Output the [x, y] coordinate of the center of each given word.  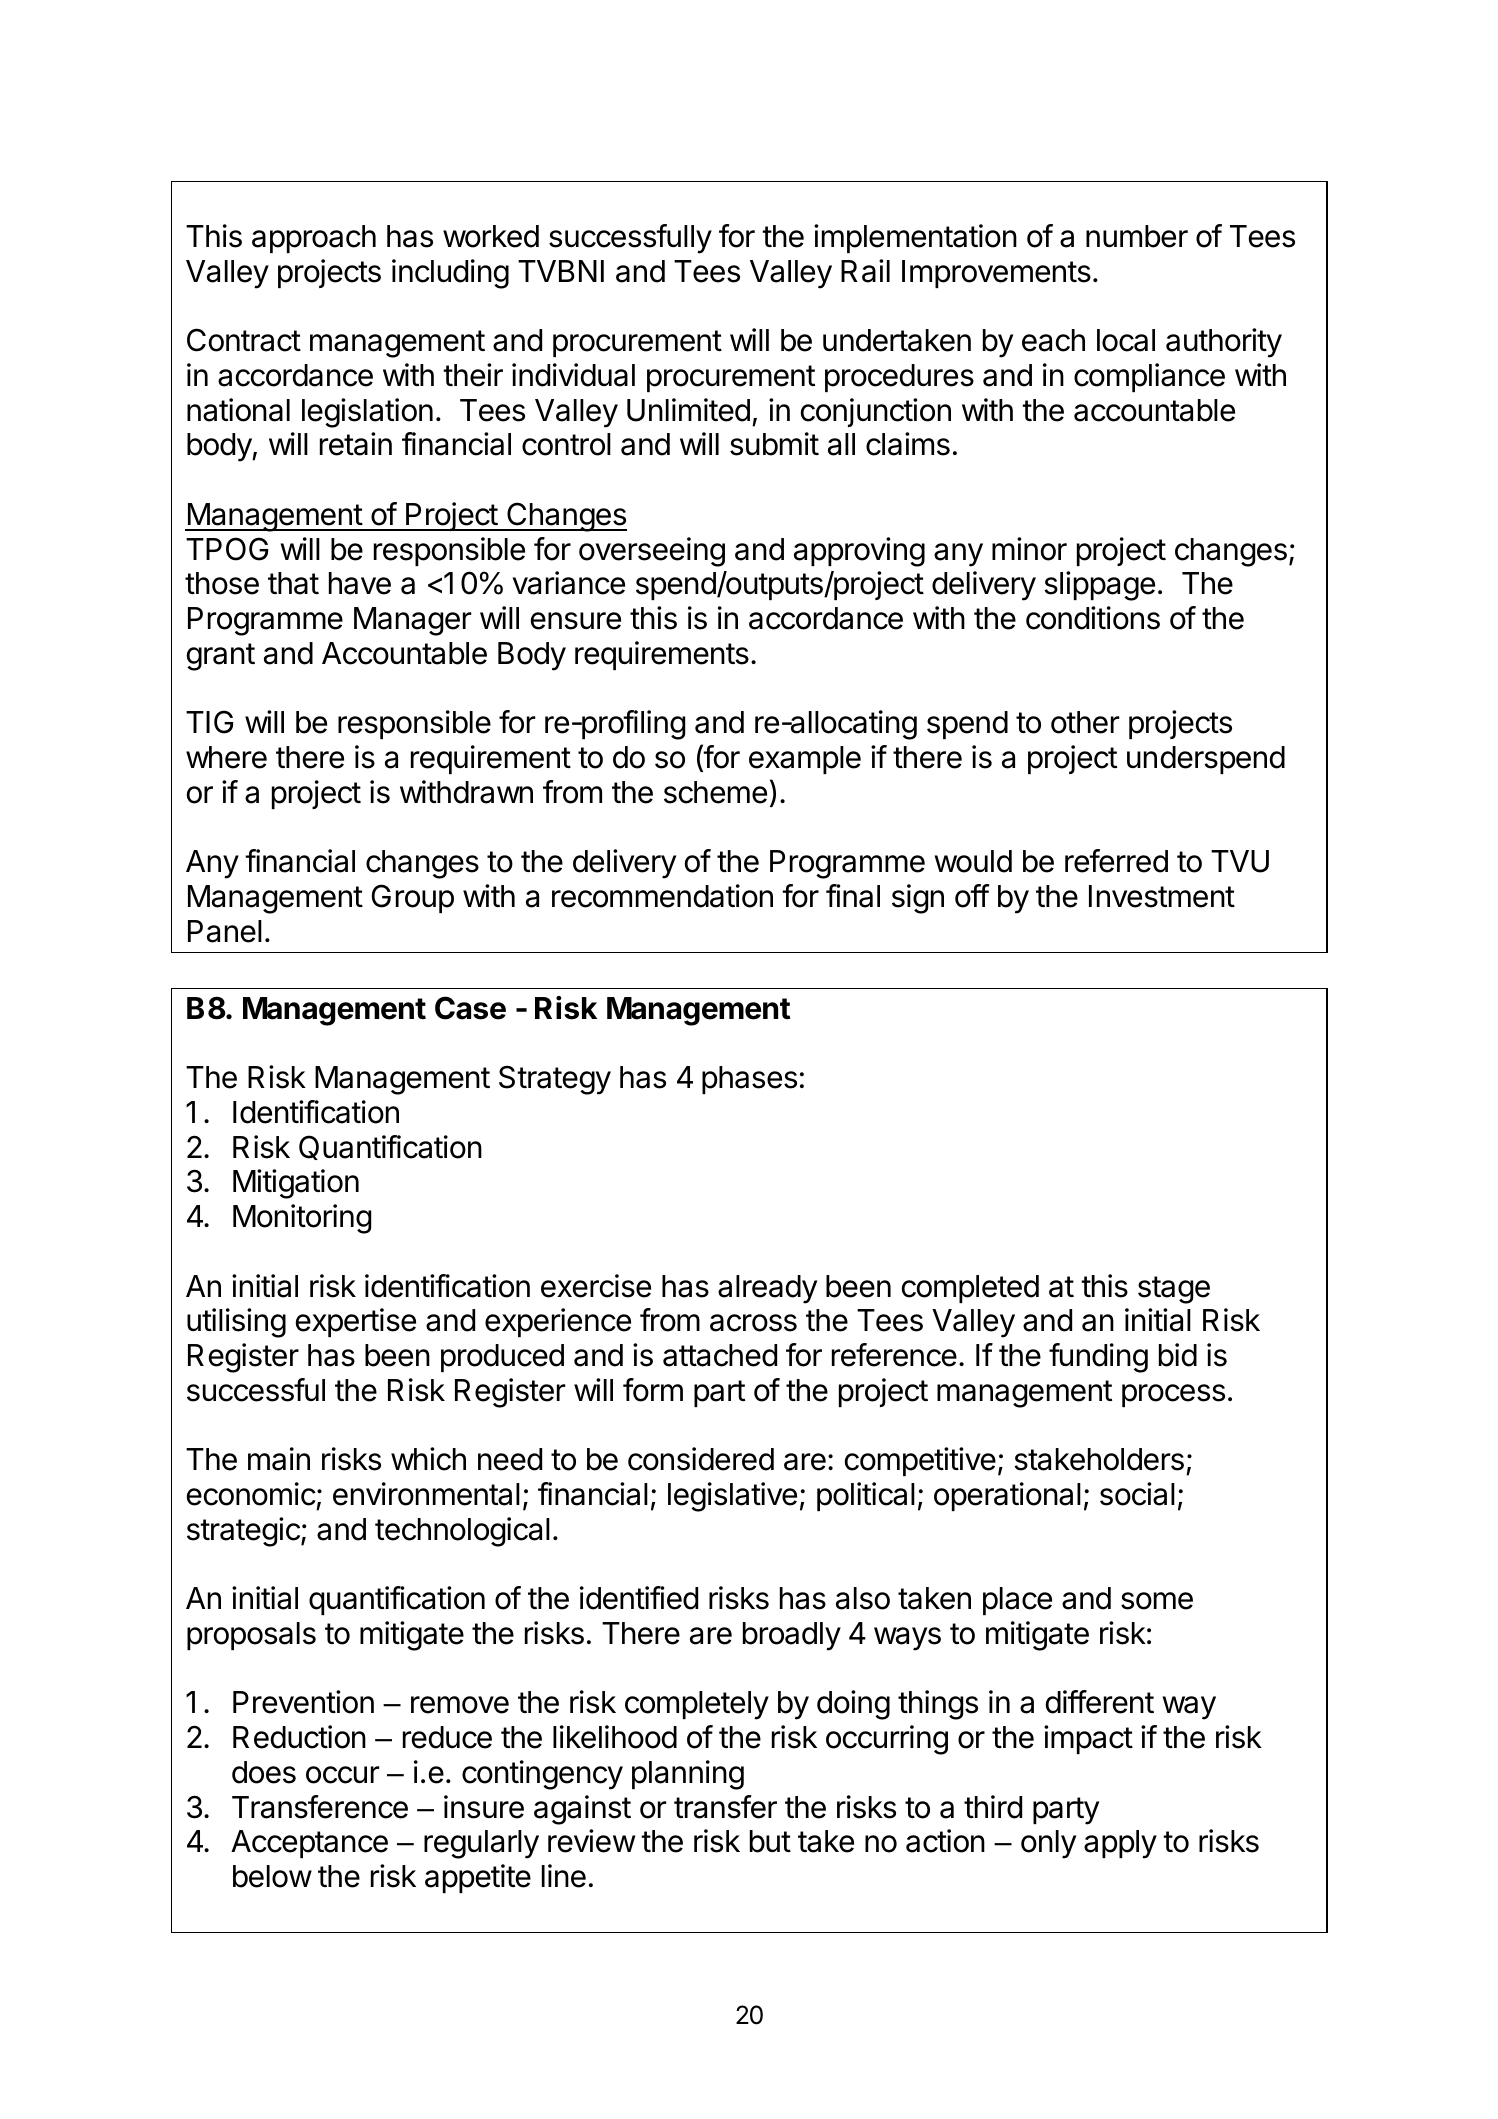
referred [1116, 861]
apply [1120, 1844]
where [226, 757]
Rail [865, 271]
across [753, 1323]
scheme [715, 792]
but [770, 1841]
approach [314, 239]
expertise [356, 1322]
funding [1098, 1358]
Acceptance [309, 1844]
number [1137, 236]
